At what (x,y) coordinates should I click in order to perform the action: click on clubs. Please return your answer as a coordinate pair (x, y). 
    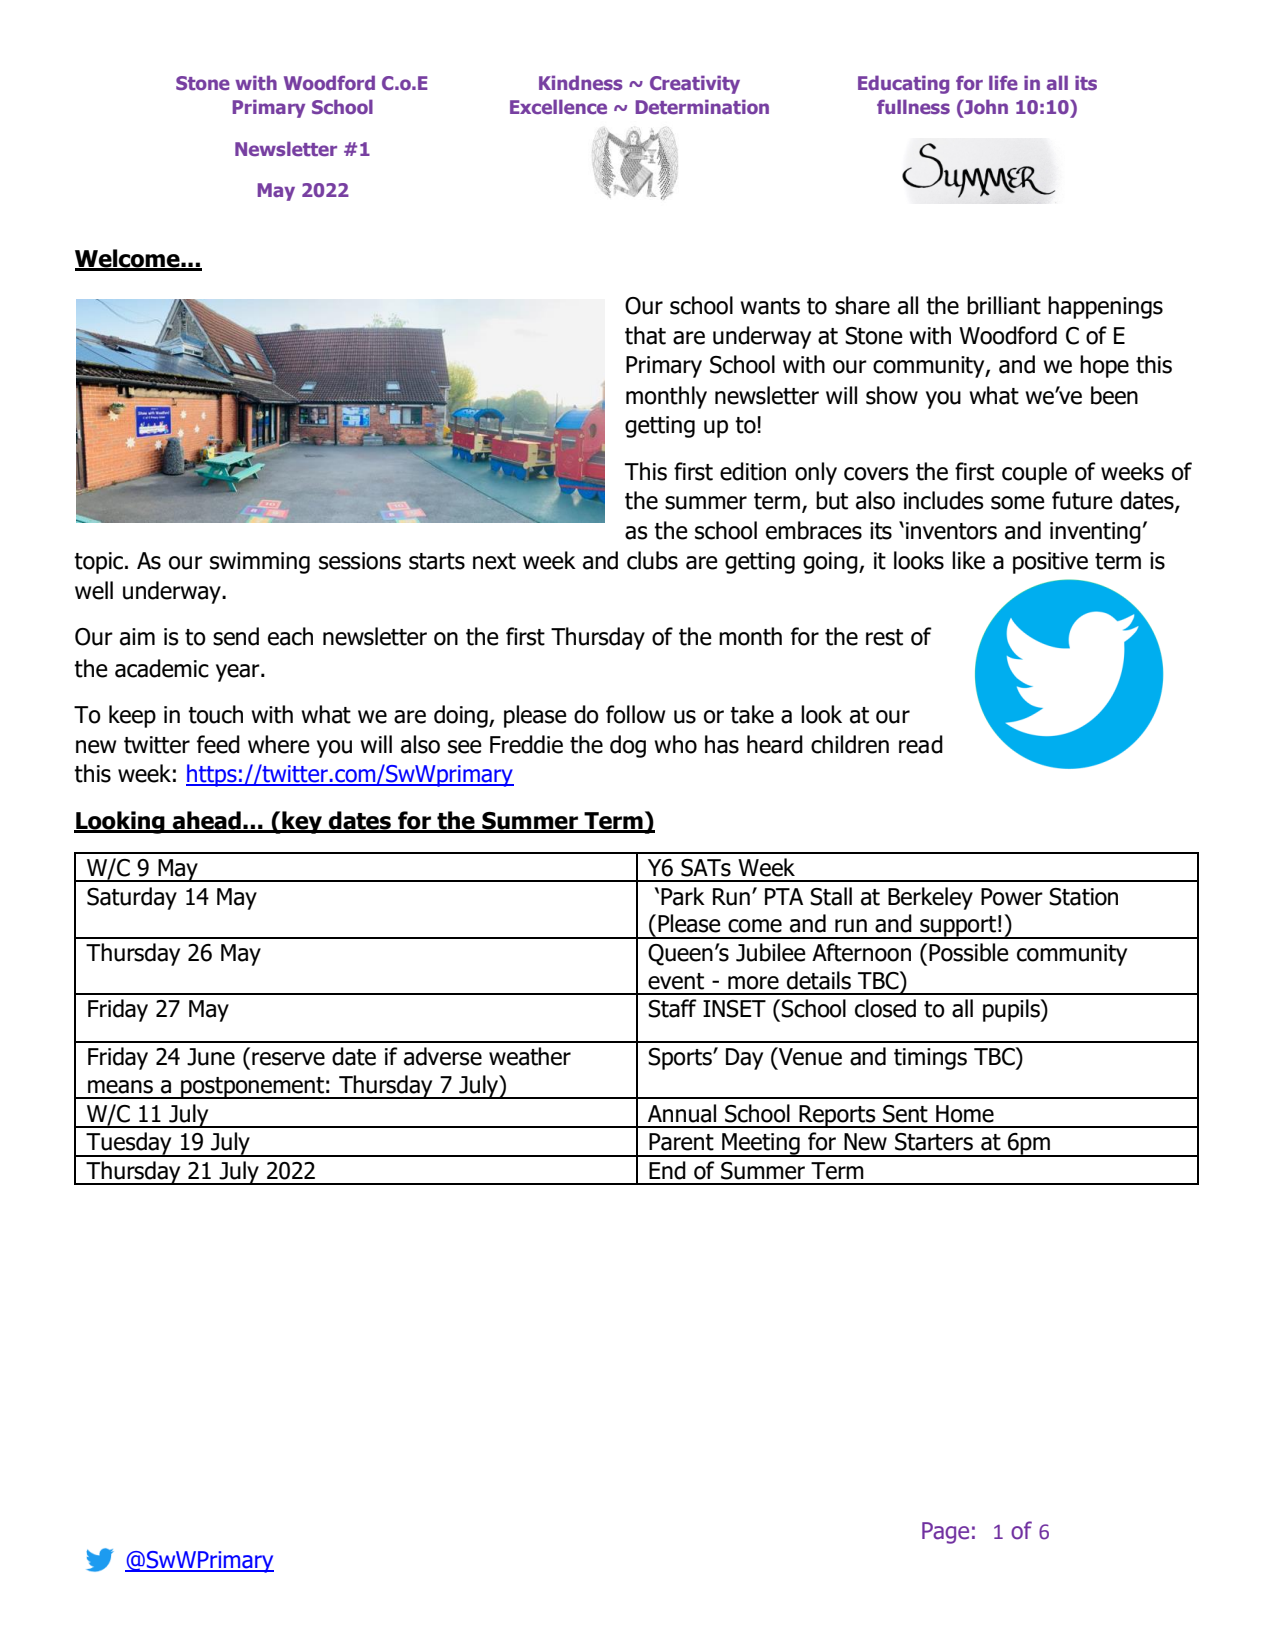
    Looking at the image, I should click on (652, 560).
